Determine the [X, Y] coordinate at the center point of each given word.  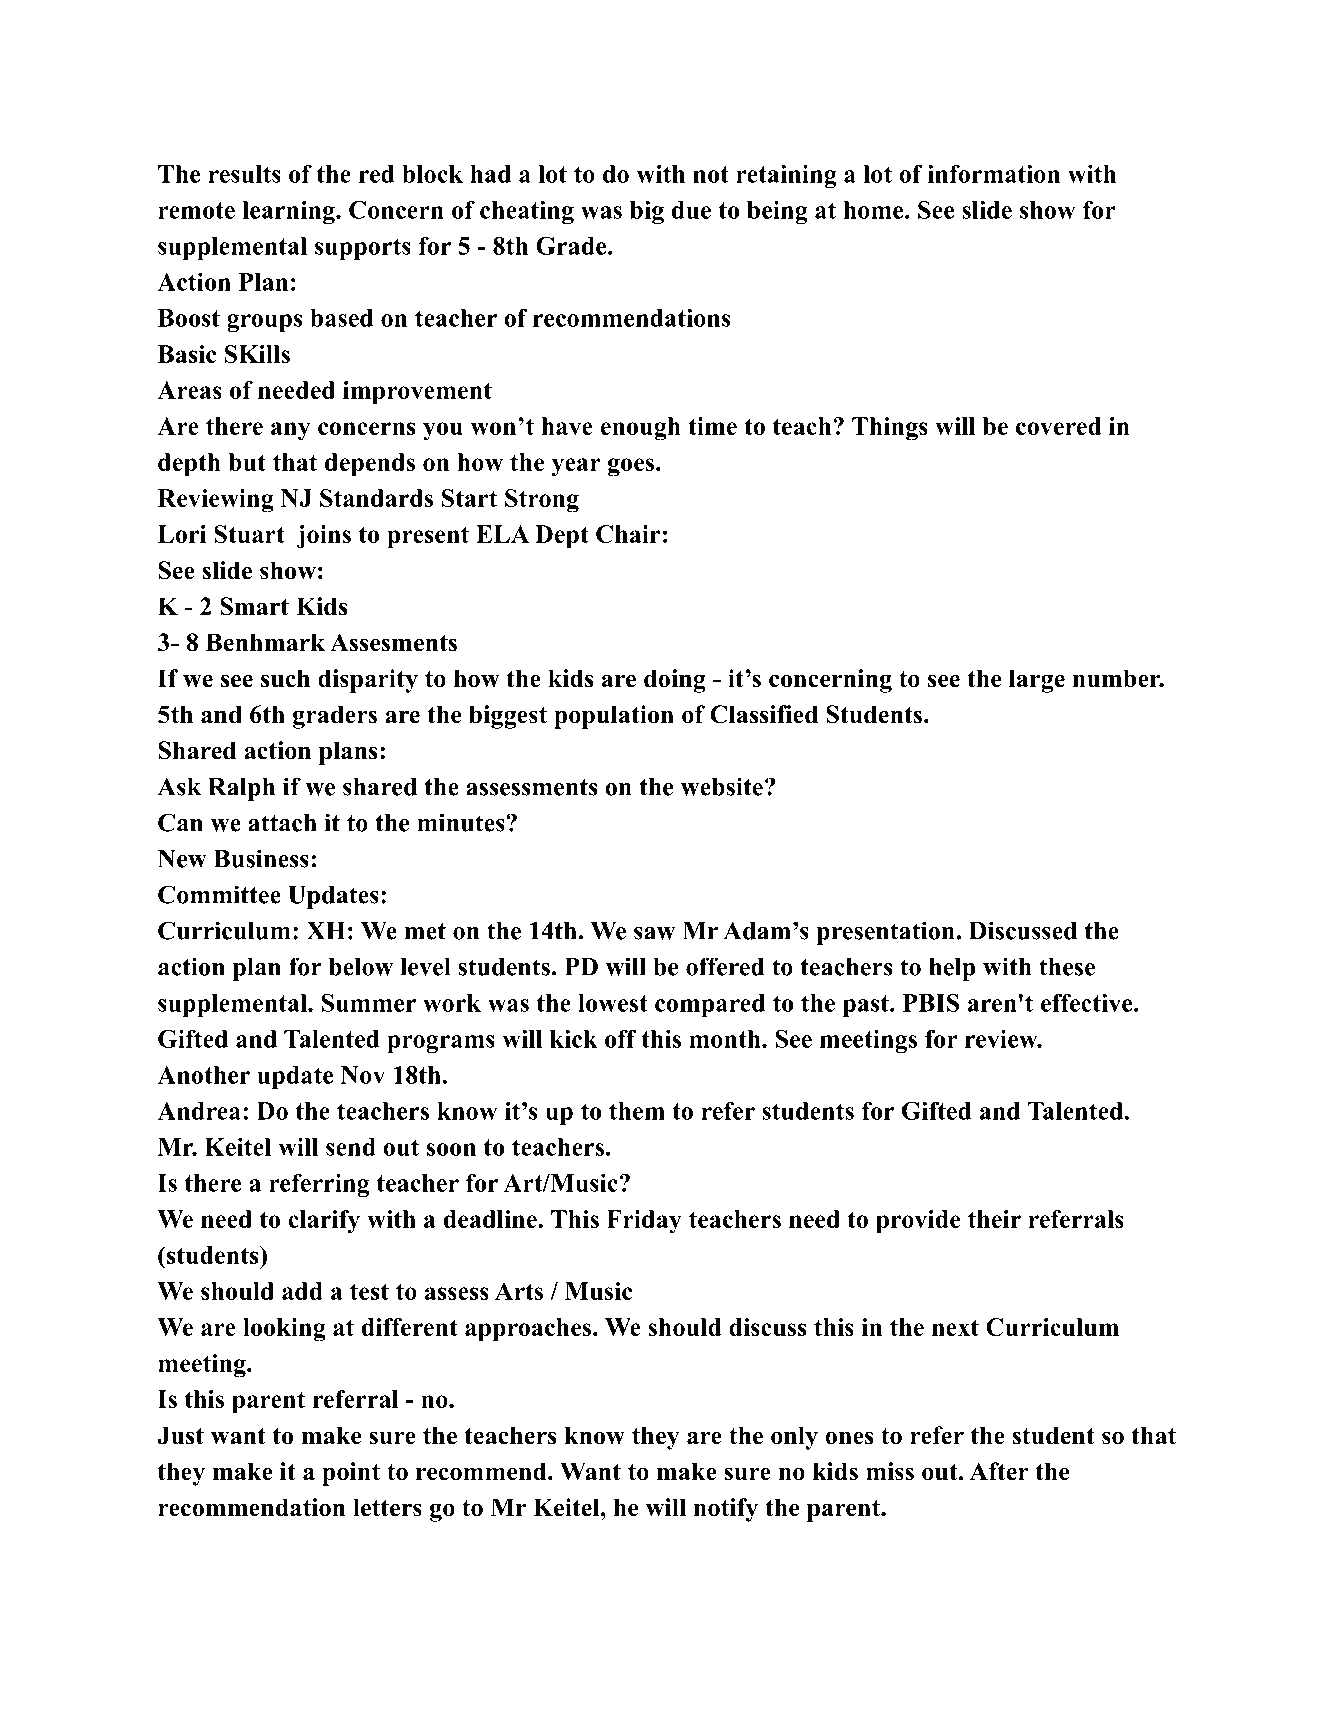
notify [726, 1510]
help [952, 969]
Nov [363, 1075]
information [993, 173]
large [1037, 681]
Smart [254, 606]
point [351, 1474]
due [691, 210]
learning [289, 212]
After [999, 1471]
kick [574, 1038]
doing [675, 681]
